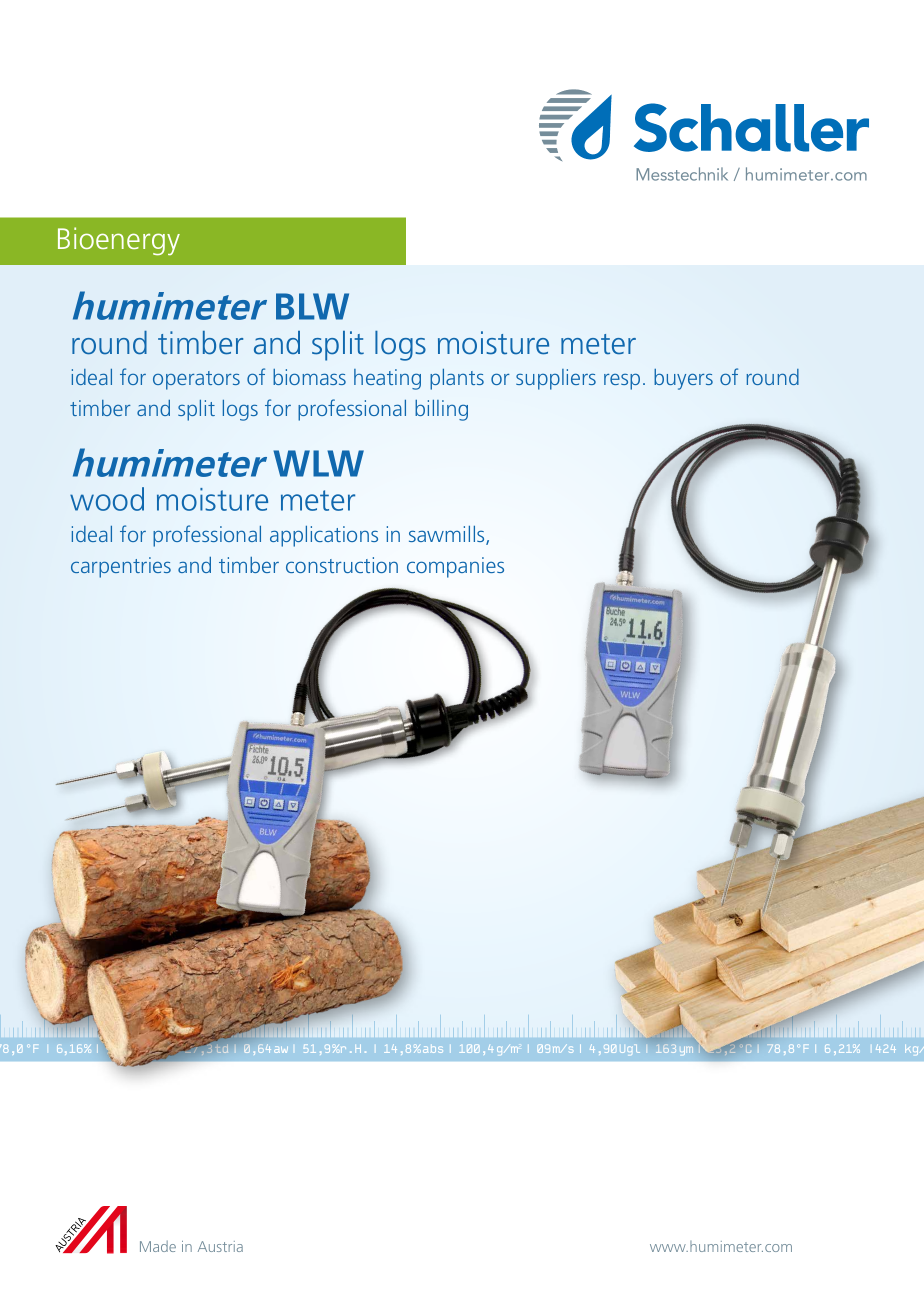 The width and height of the screenshot is (924, 1308). What do you see at coordinates (441, 410) in the screenshot?
I see `billing` at bounding box center [441, 410].
